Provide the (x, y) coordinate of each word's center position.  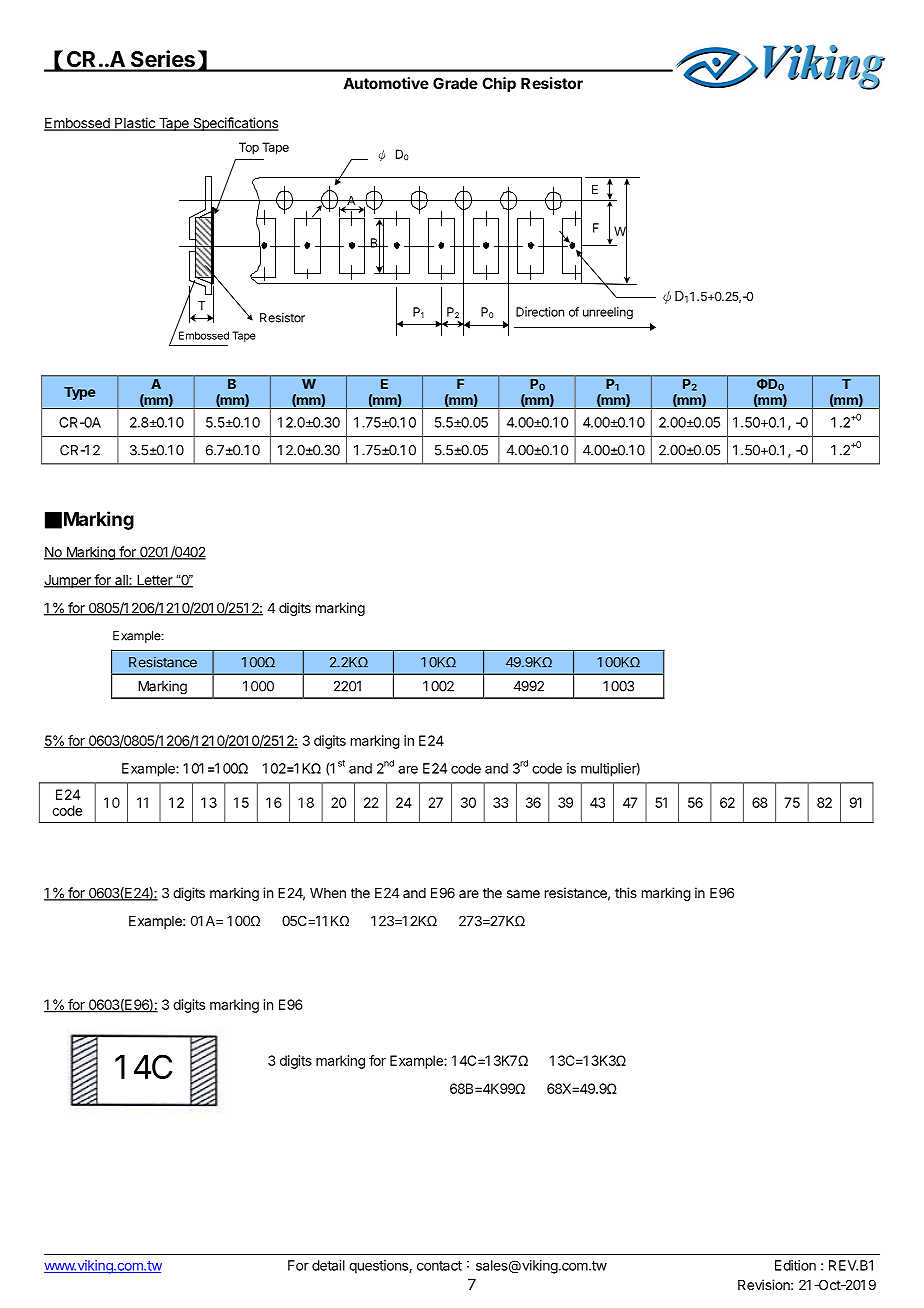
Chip (499, 84)
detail (328, 1265)
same (523, 894)
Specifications (235, 124)
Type (79, 393)
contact (439, 1266)
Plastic (135, 124)
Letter (155, 581)
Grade (455, 83)
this (626, 892)
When (328, 893)
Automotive (386, 83)
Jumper (68, 581)
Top (249, 148)
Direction (540, 312)
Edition (795, 1265)
